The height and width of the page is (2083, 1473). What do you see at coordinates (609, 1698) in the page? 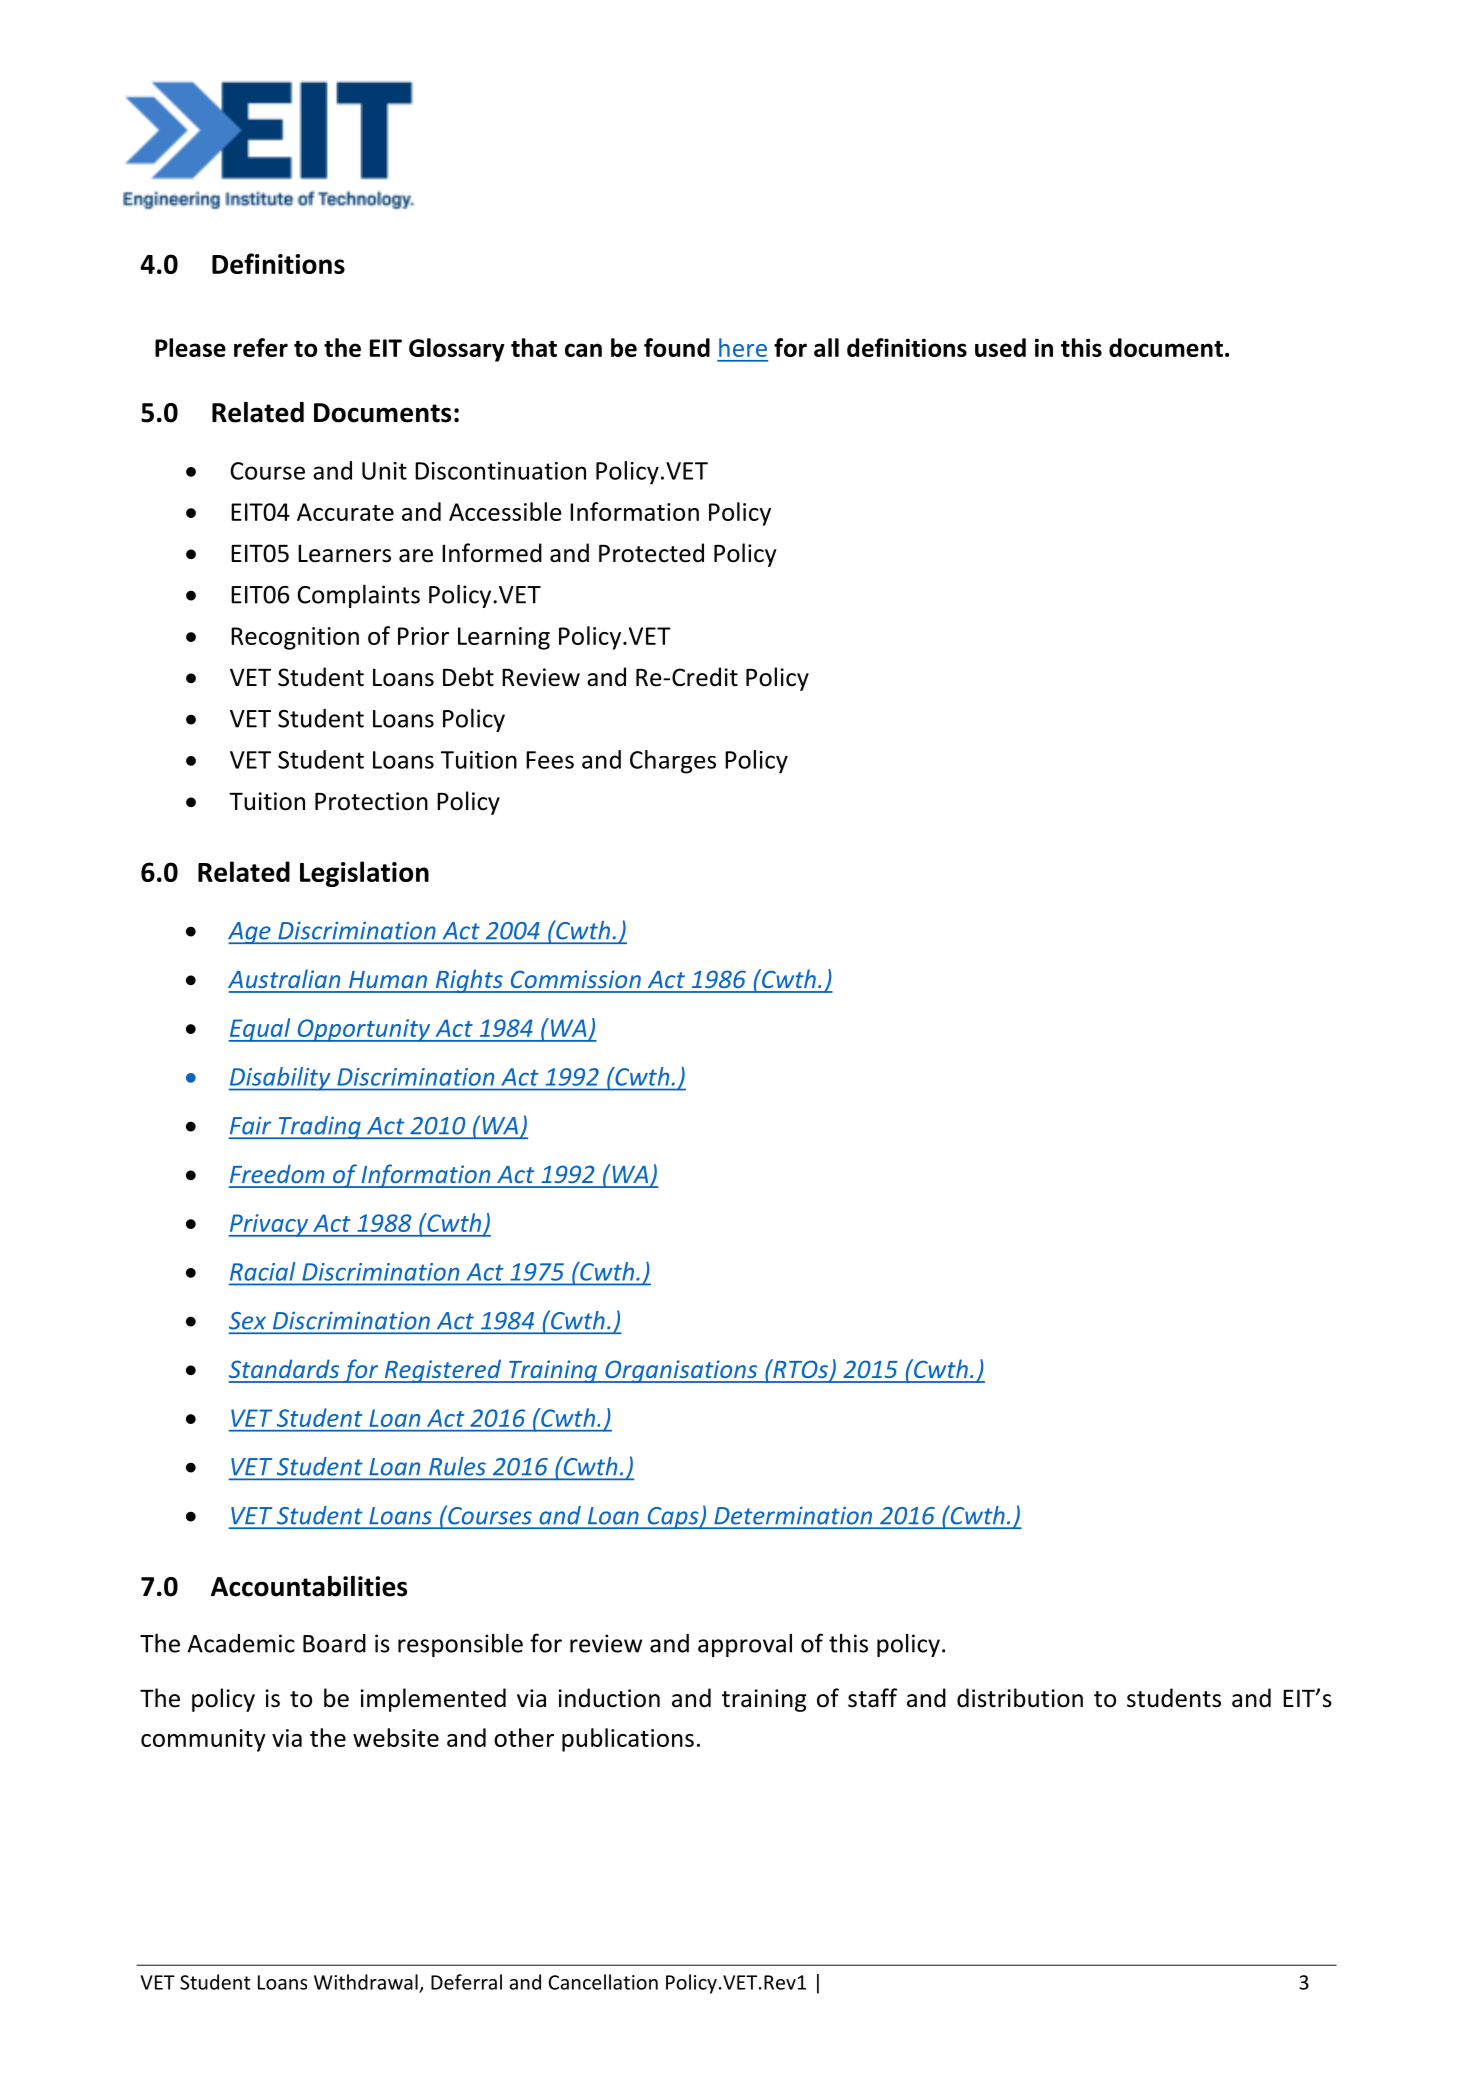
I see `induction` at bounding box center [609, 1698].
